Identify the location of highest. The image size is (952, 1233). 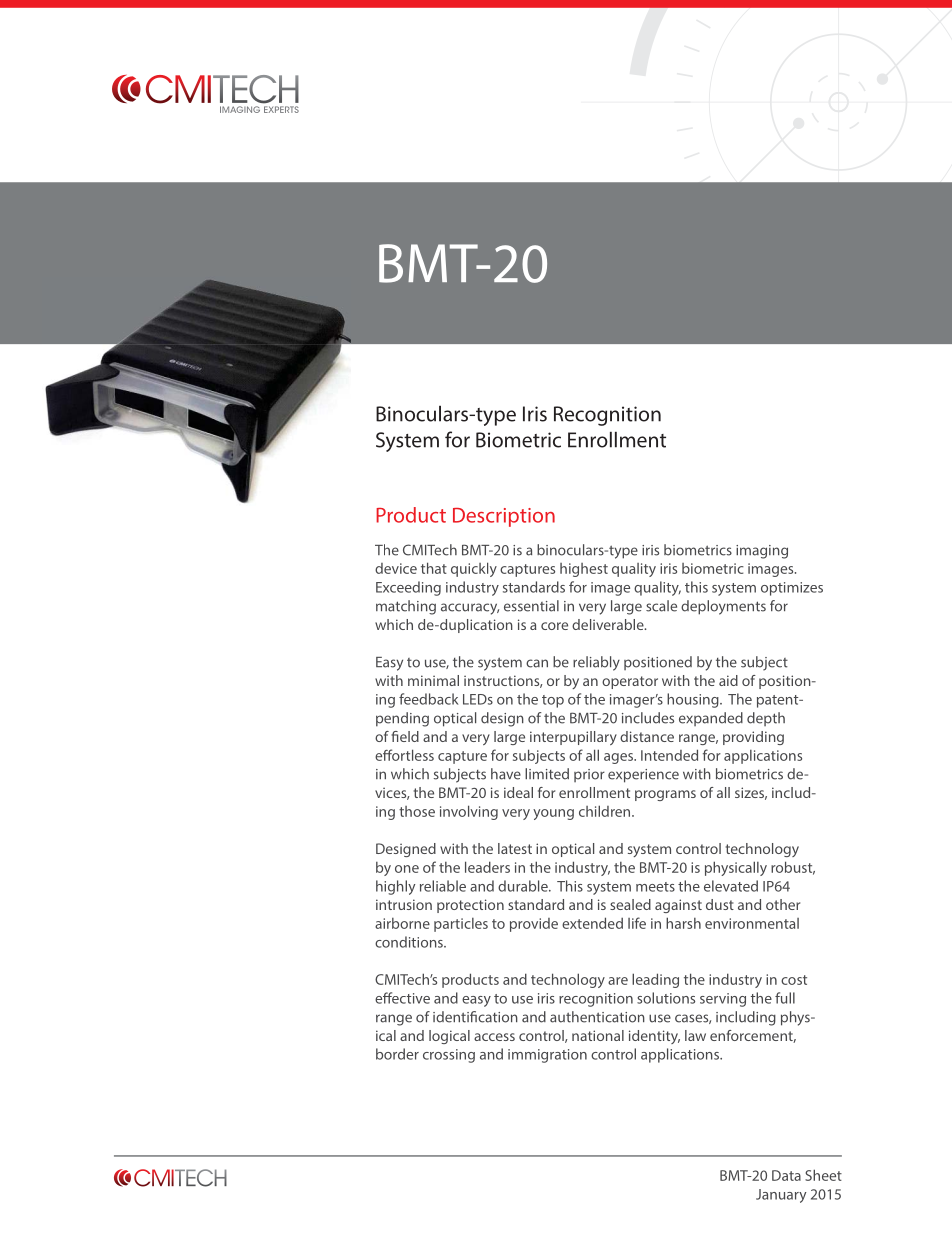
(584, 570).
